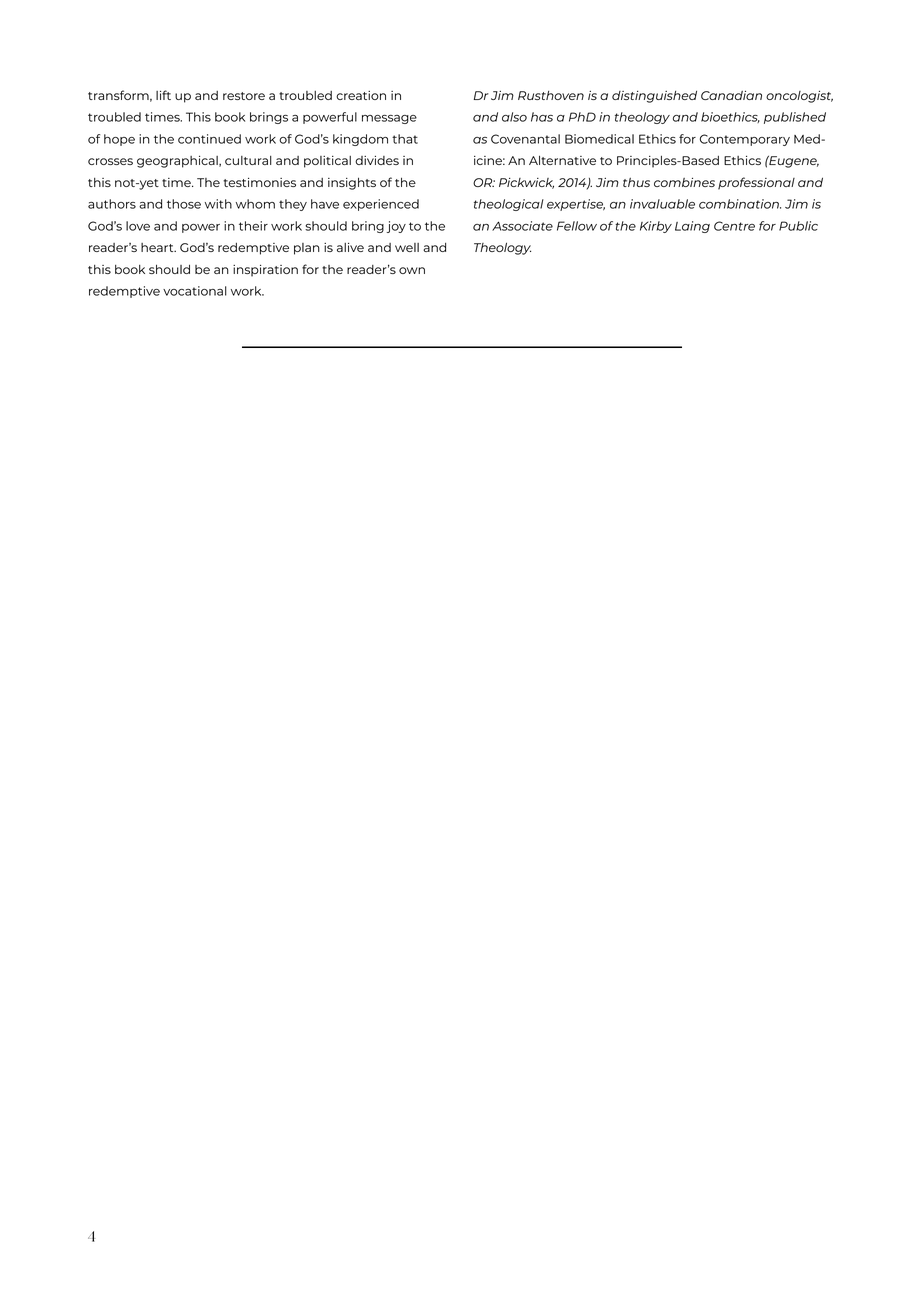 The width and height of the screenshot is (924, 1308). Describe the element at coordinates (163, 95) in the screenshot. I see `lift` at that location.
